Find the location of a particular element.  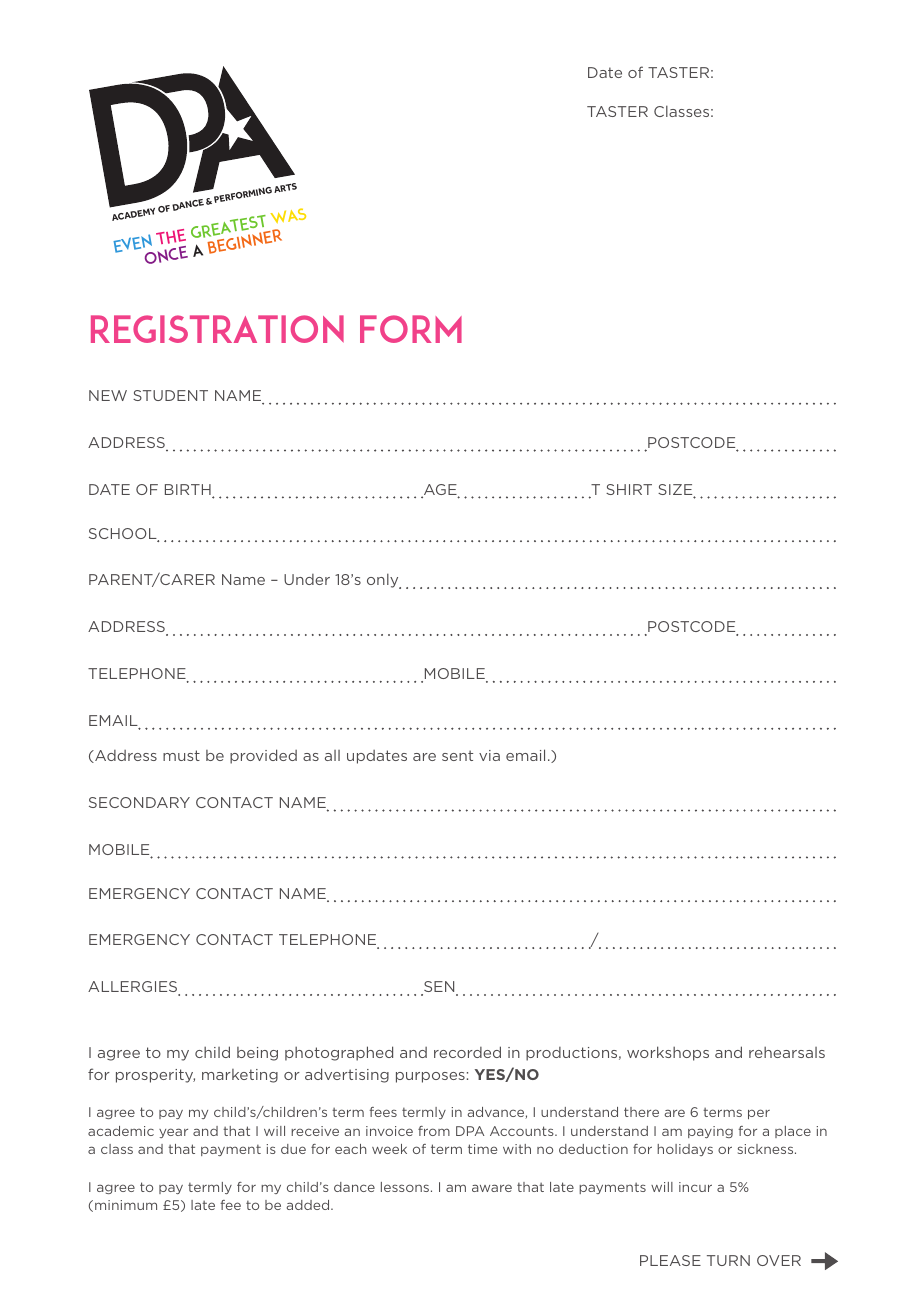

SHIRT is located at coordinates (629, 489).
